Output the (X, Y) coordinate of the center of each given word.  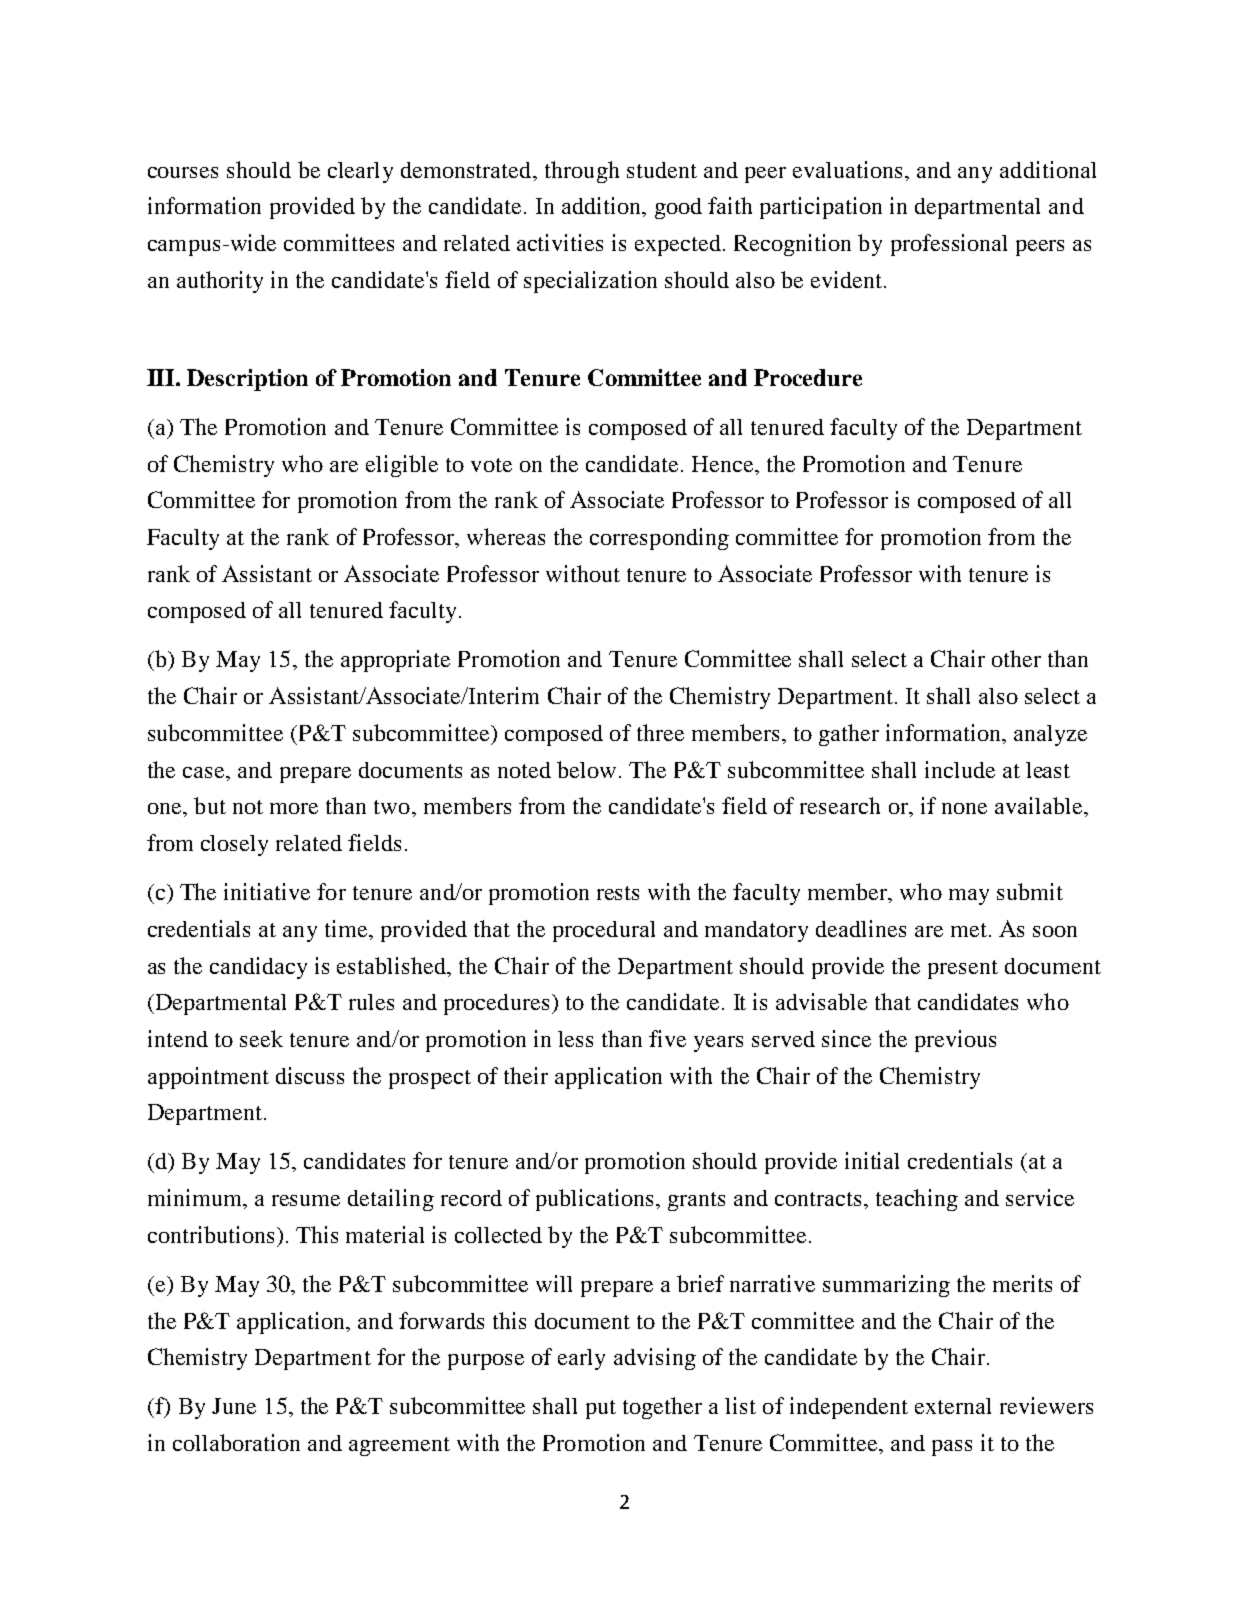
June (234, 1406)
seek (261, 1038)
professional (949, 245)
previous (955, 1041)
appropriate (395, 661)
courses (183, 172)
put (601, 1409)
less (575, 1039)
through (582, 172)
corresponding (659, 539)
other (1016, 658)
